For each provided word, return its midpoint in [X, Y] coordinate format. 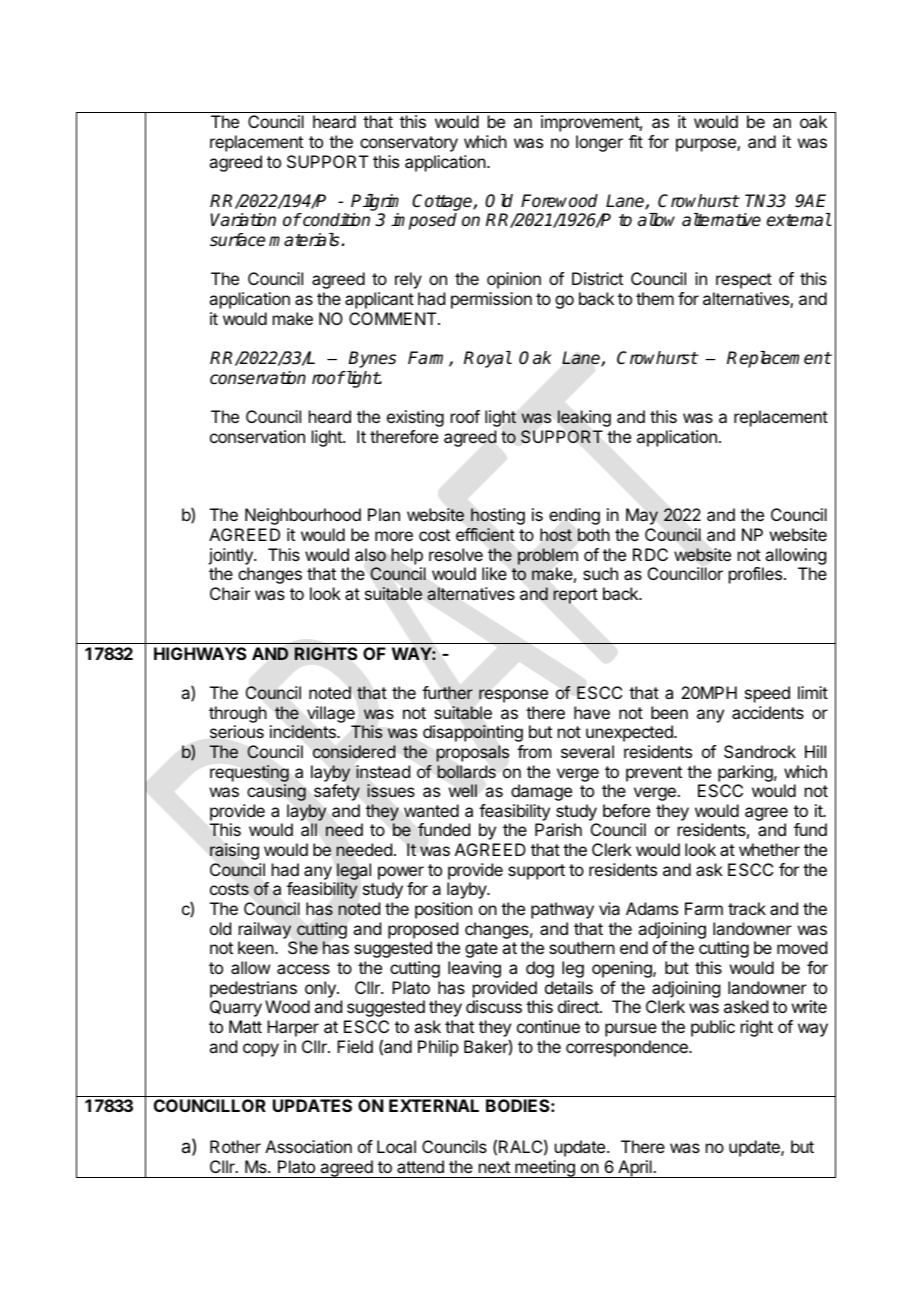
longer [599, 143]
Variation [243, 220]
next [494, 1167]
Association [308, 1146]
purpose [707, 145]
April [635, 1169]
